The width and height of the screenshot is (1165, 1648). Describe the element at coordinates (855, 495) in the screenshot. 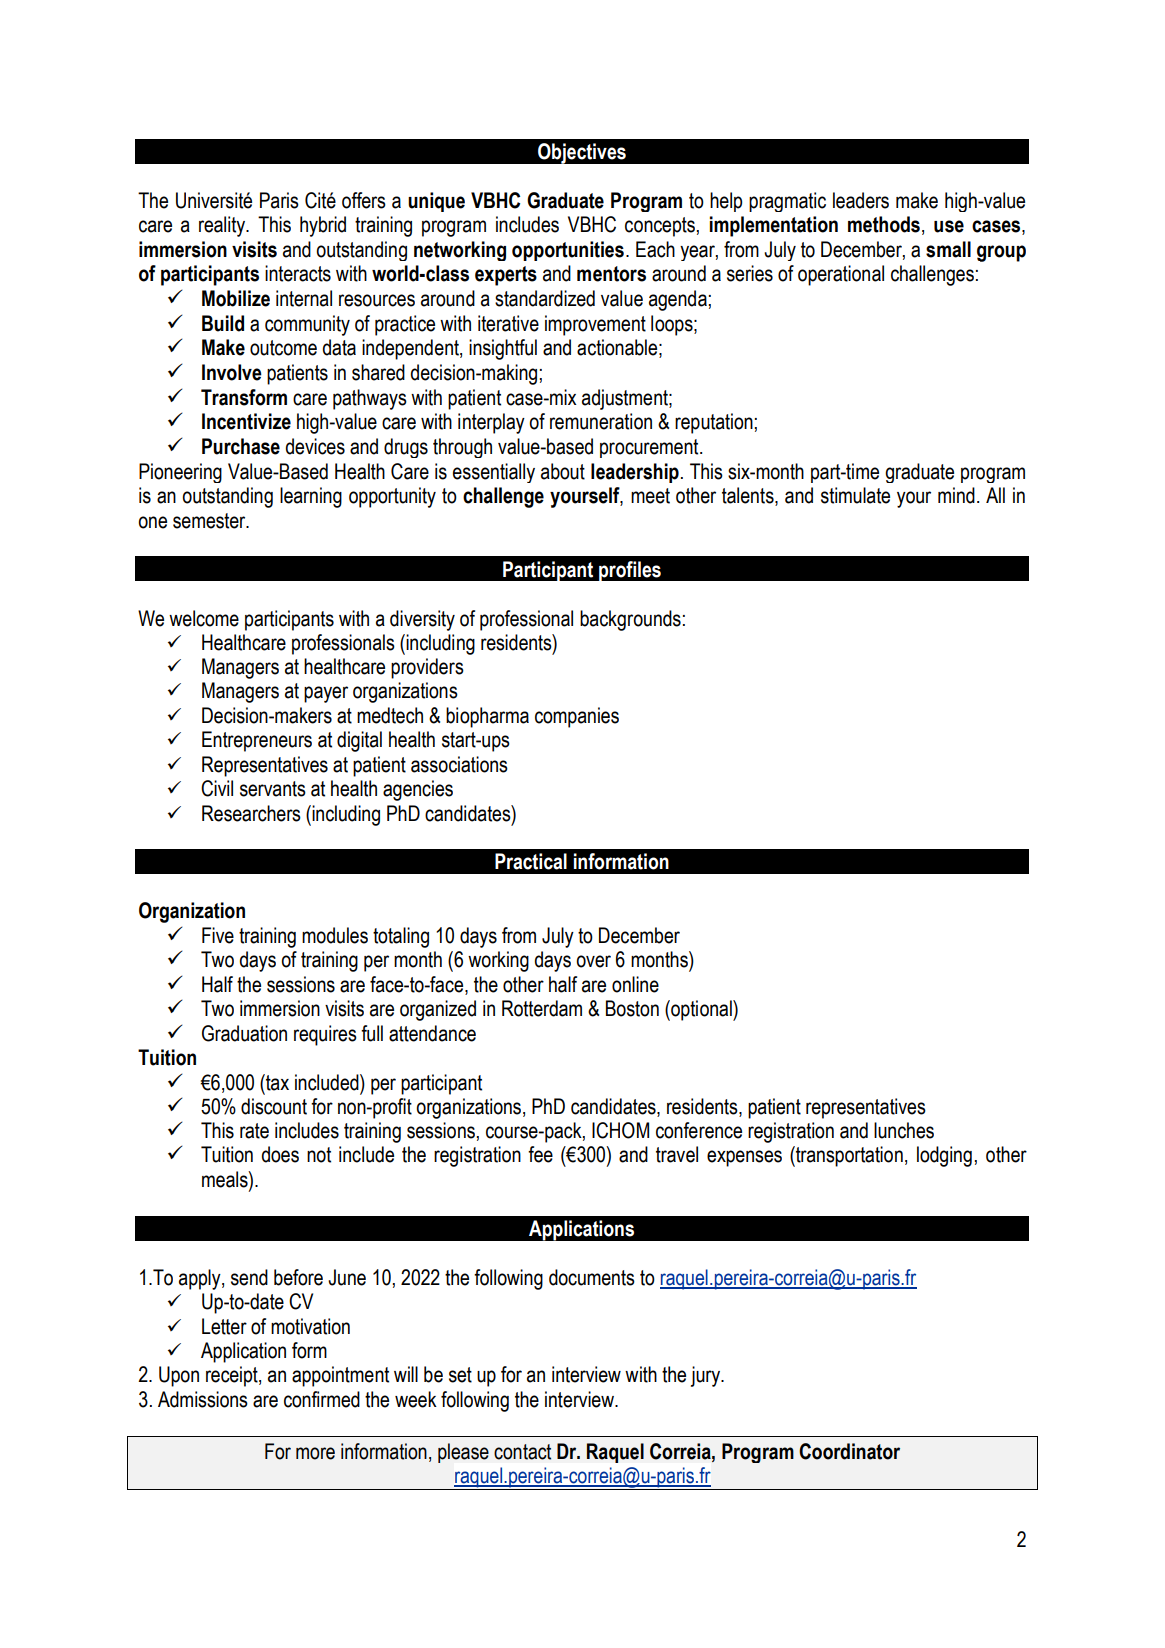

I see `stimulate` at that location.
